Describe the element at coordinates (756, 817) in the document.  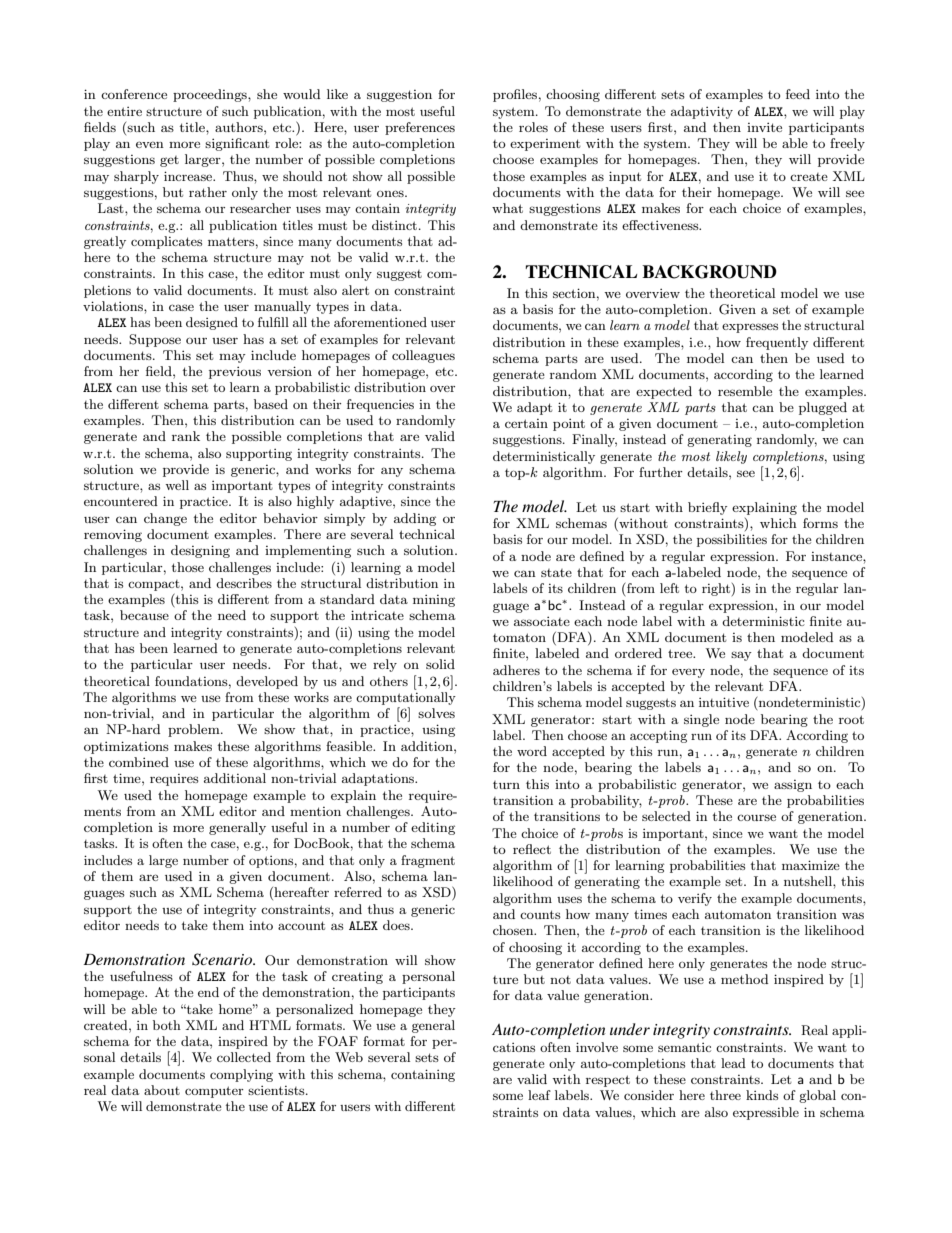
I see `course` at that location.
